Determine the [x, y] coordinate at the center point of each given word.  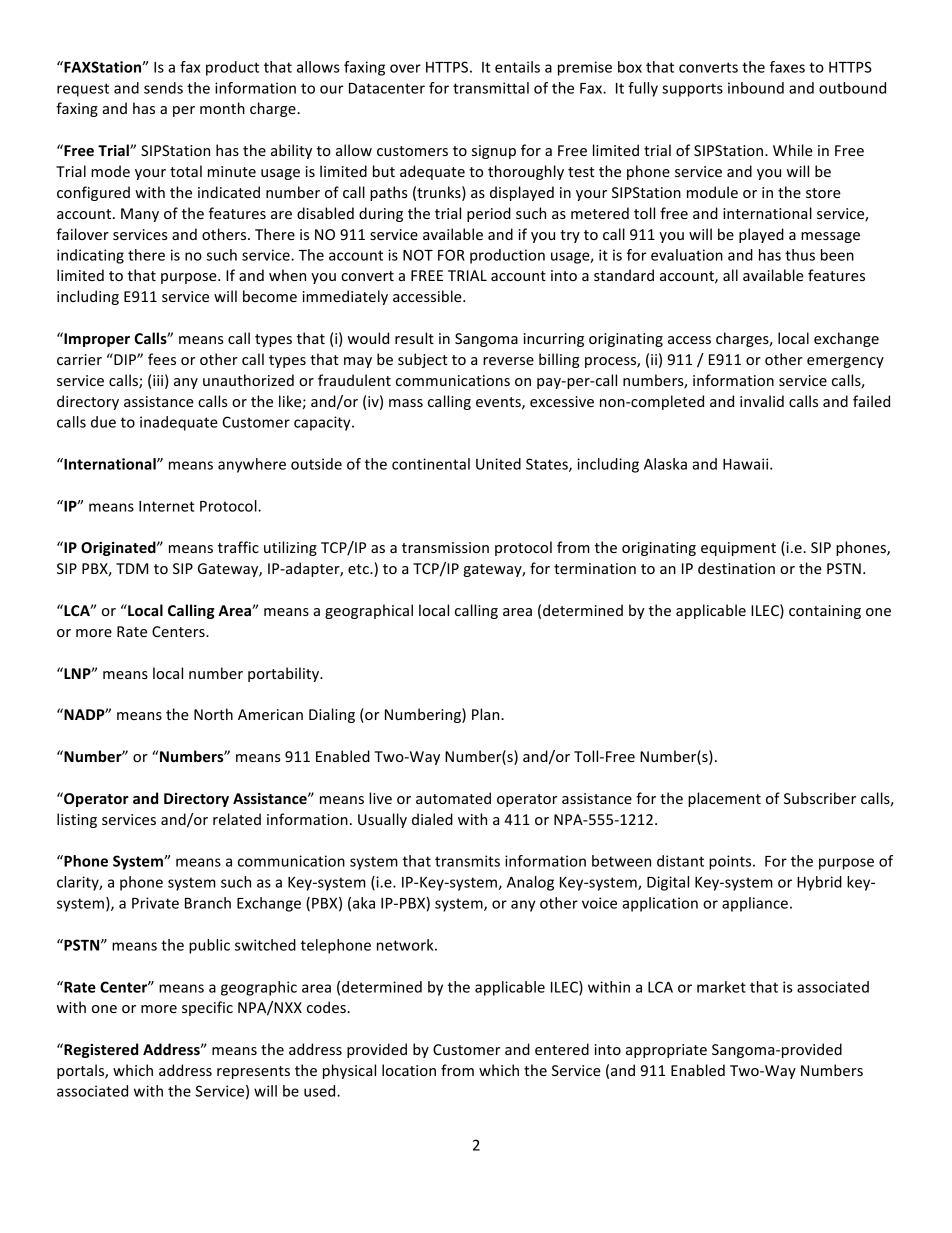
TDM [132, 568]
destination [736, 568]
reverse [508, 361]
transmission [445, 547]
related [237, 819]
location [409, 1070]
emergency [845, 362]
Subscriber [820, 798]
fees [162, 359]
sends [163, 88]
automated [453, 798]
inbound [756, 88]
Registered [100, 1050]
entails [517, 67]
